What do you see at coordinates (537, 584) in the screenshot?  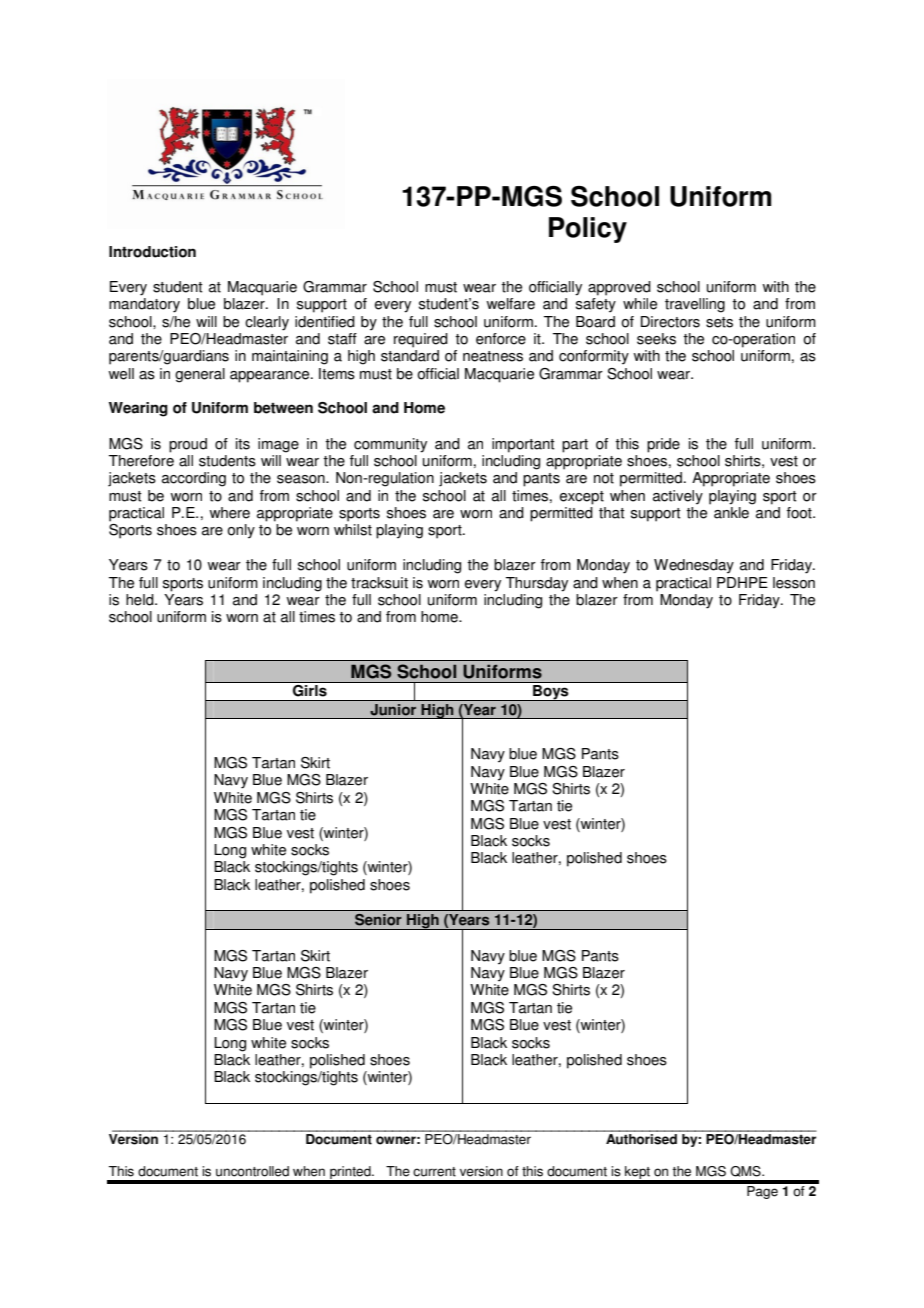 I see `Thursday` at bounding box center [537, 584].
